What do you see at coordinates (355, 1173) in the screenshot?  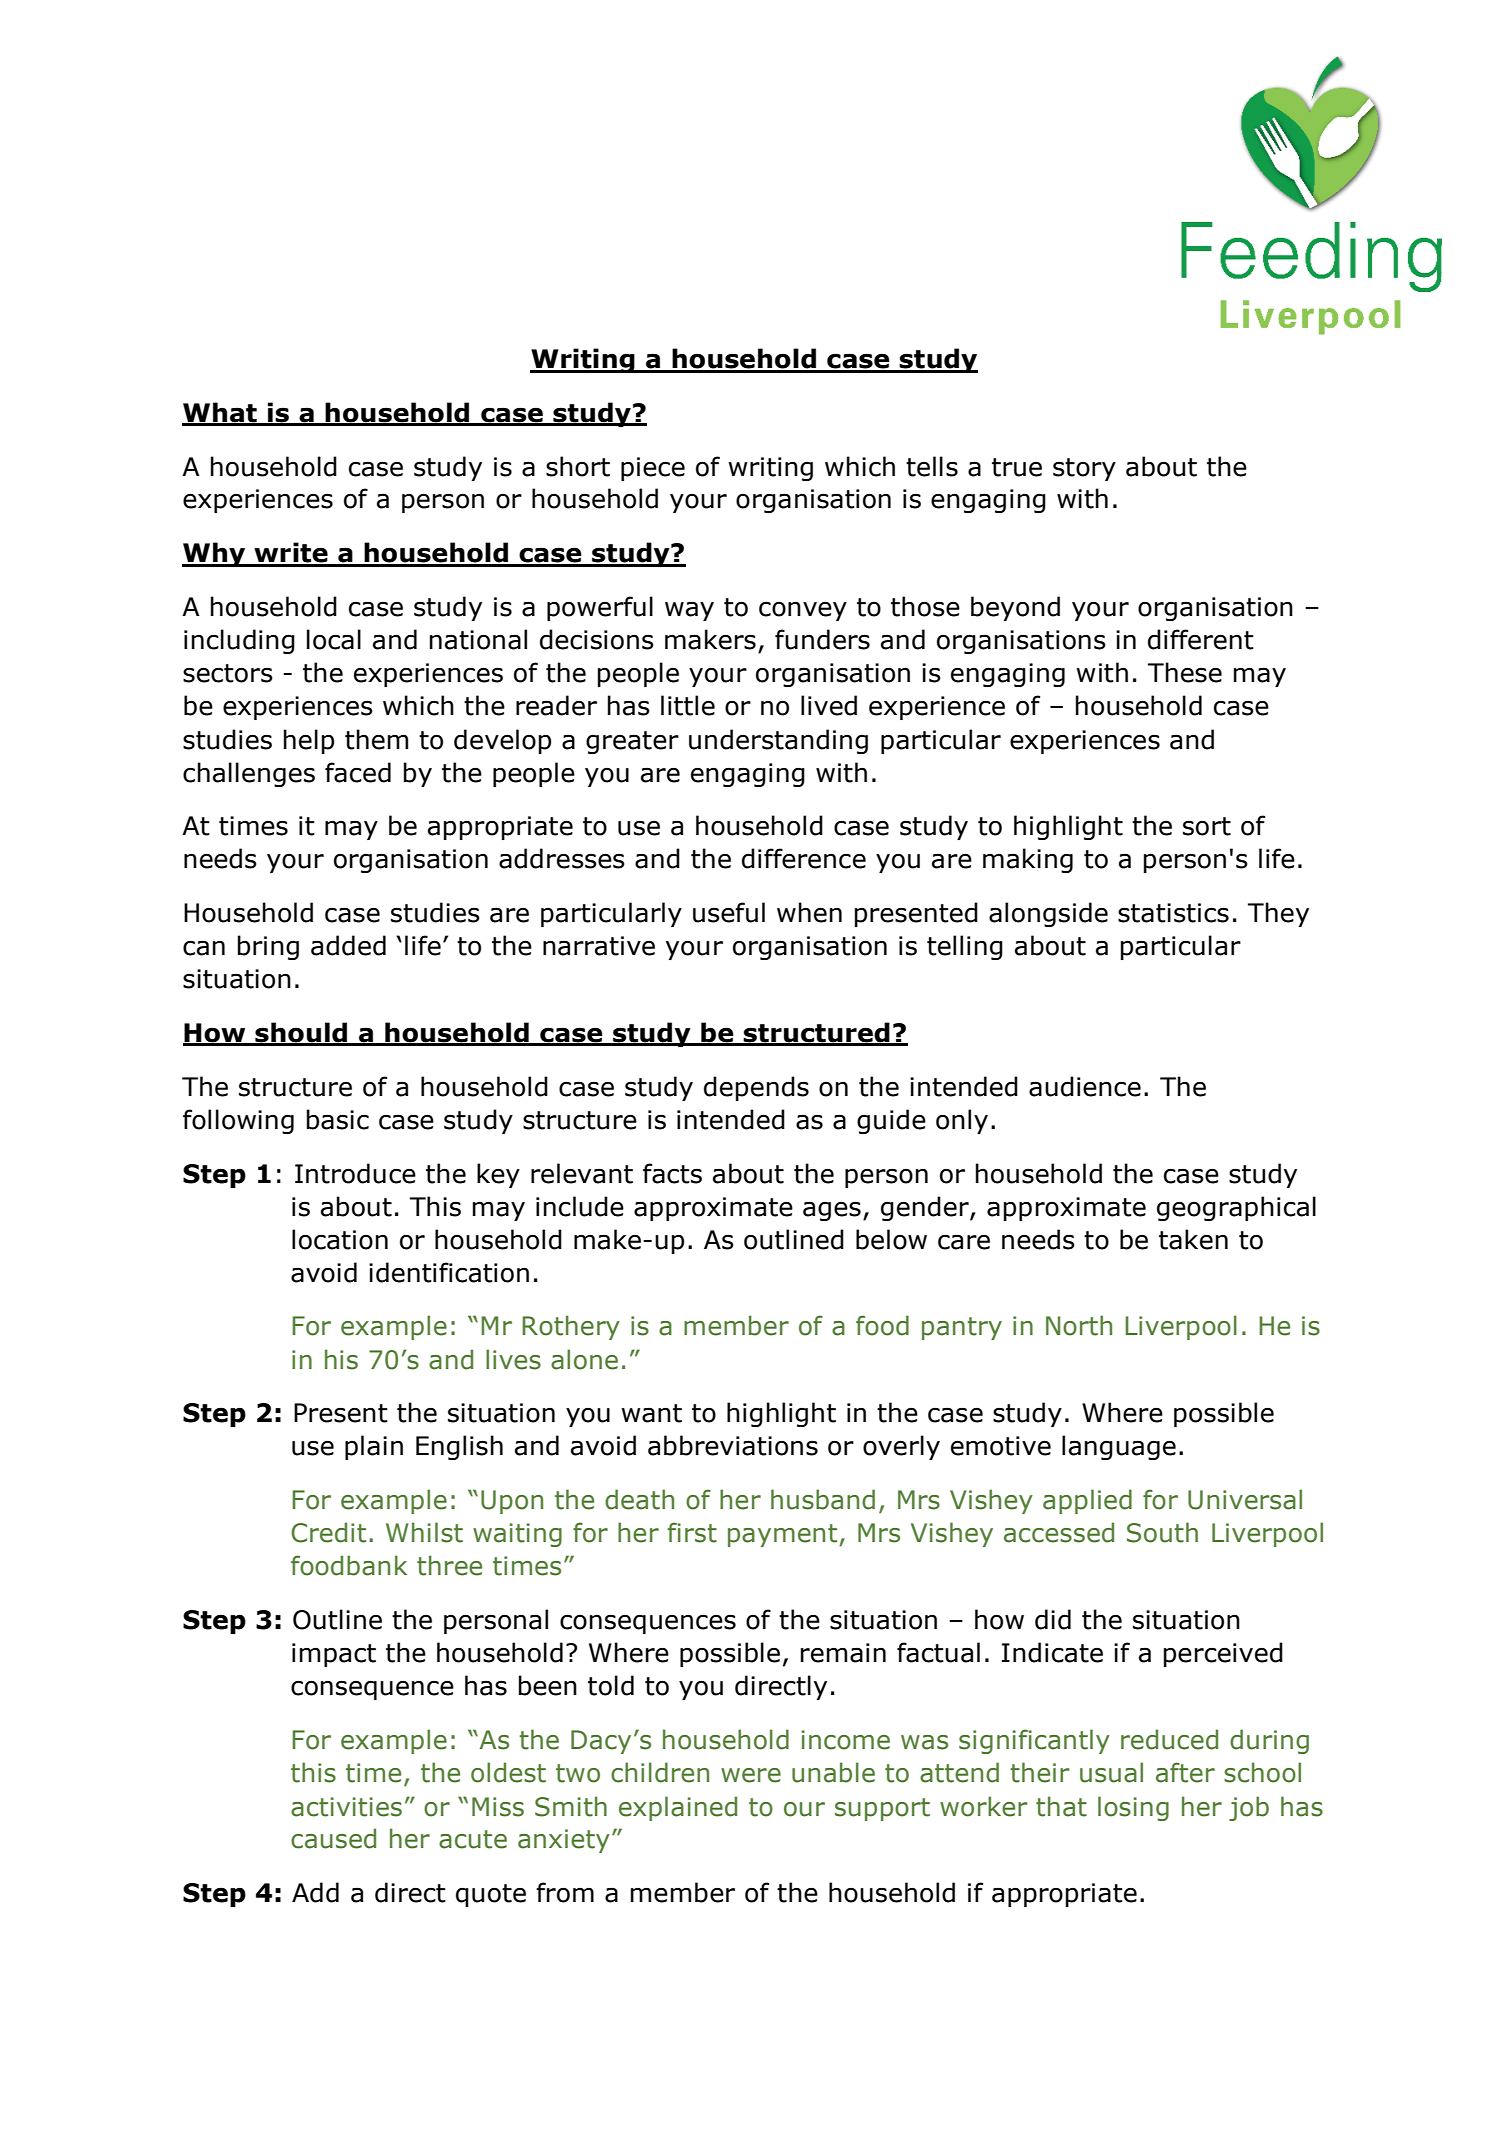 I see `Introduce` at bounding box center [355, 1173].
